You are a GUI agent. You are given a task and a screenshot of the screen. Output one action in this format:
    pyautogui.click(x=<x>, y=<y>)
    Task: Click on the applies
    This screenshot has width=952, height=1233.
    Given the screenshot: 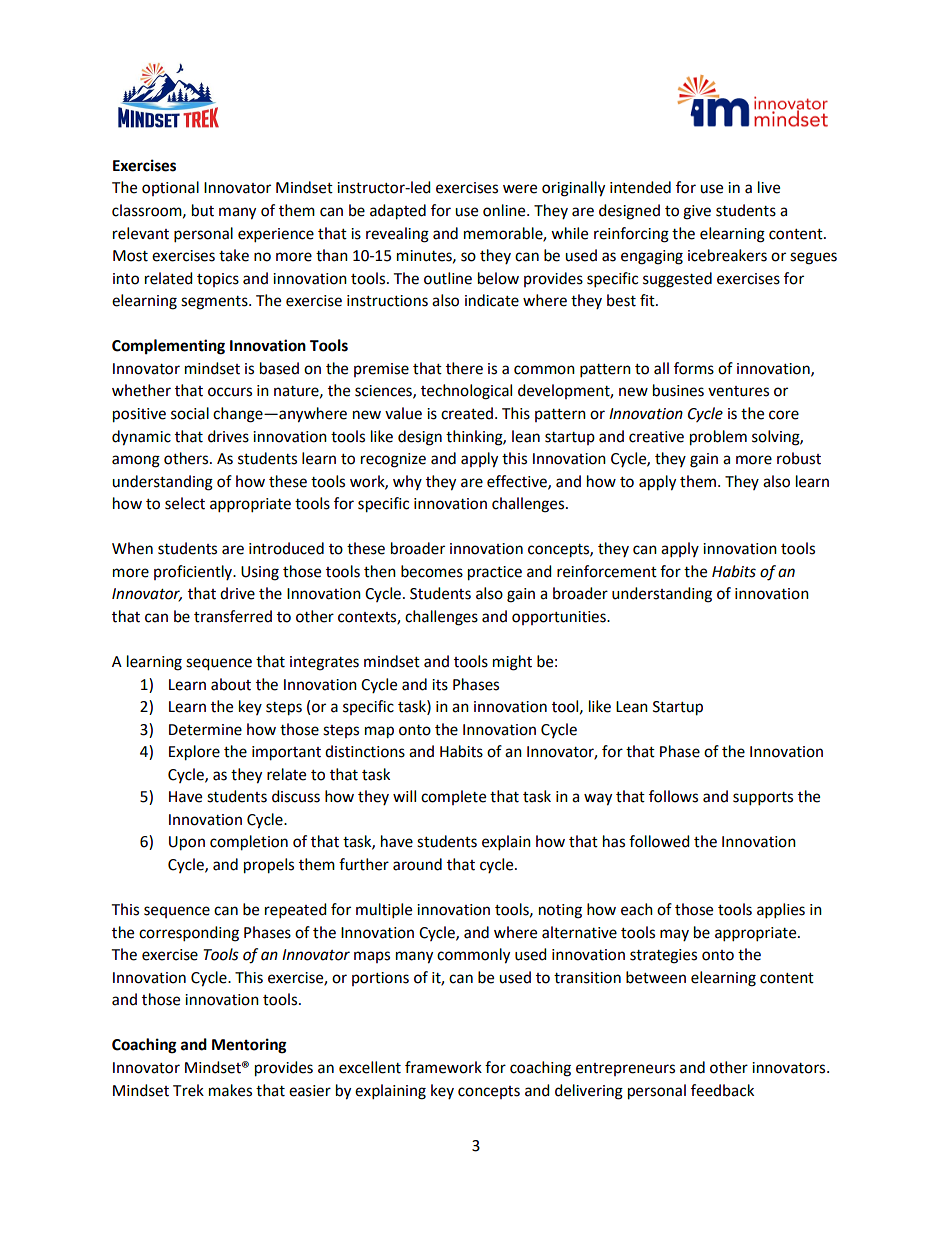 What is the action you would take?
    pyautogui.click(x=781, y=911)
